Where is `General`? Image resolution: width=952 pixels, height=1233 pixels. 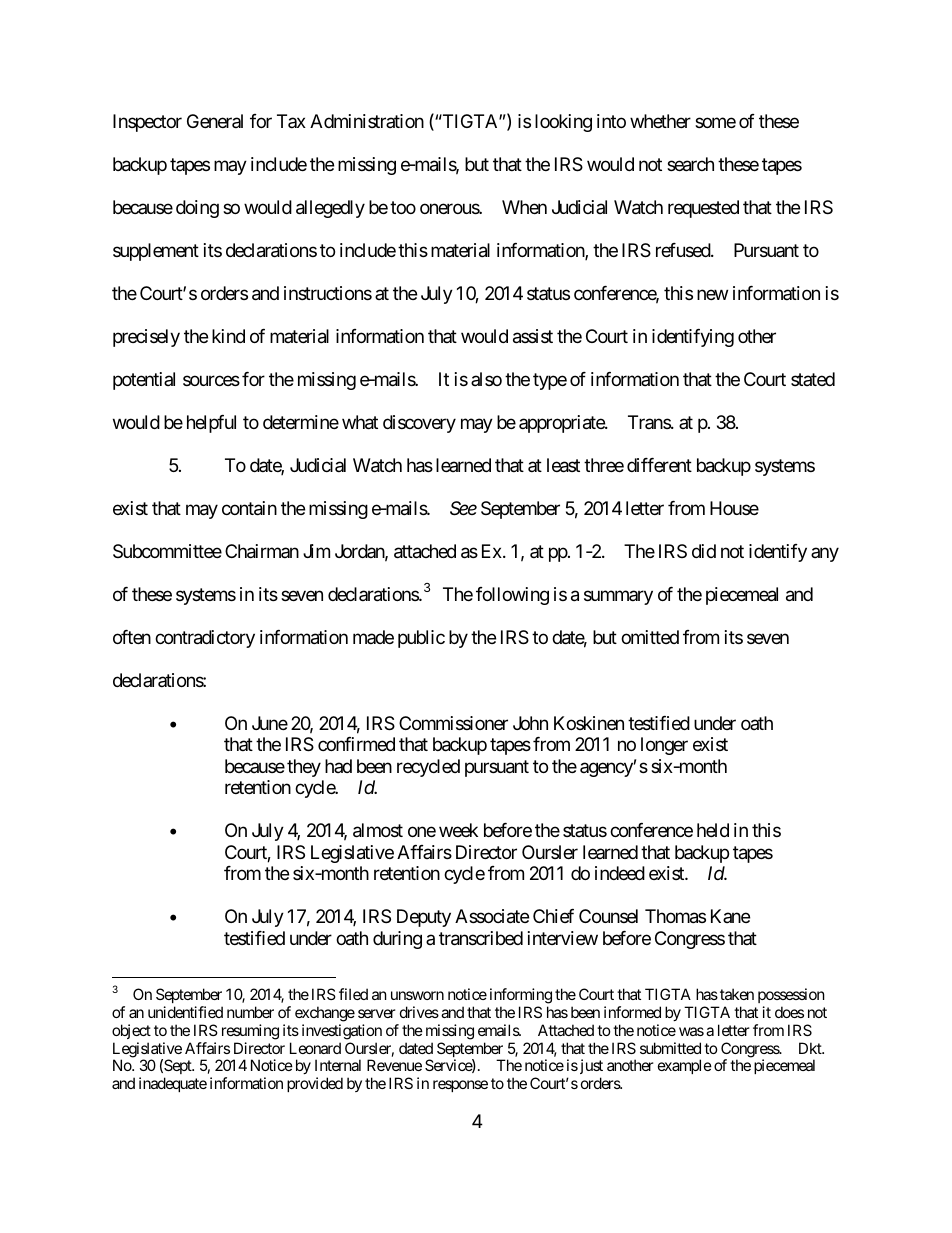
General is located at coordinates (215, 121).
